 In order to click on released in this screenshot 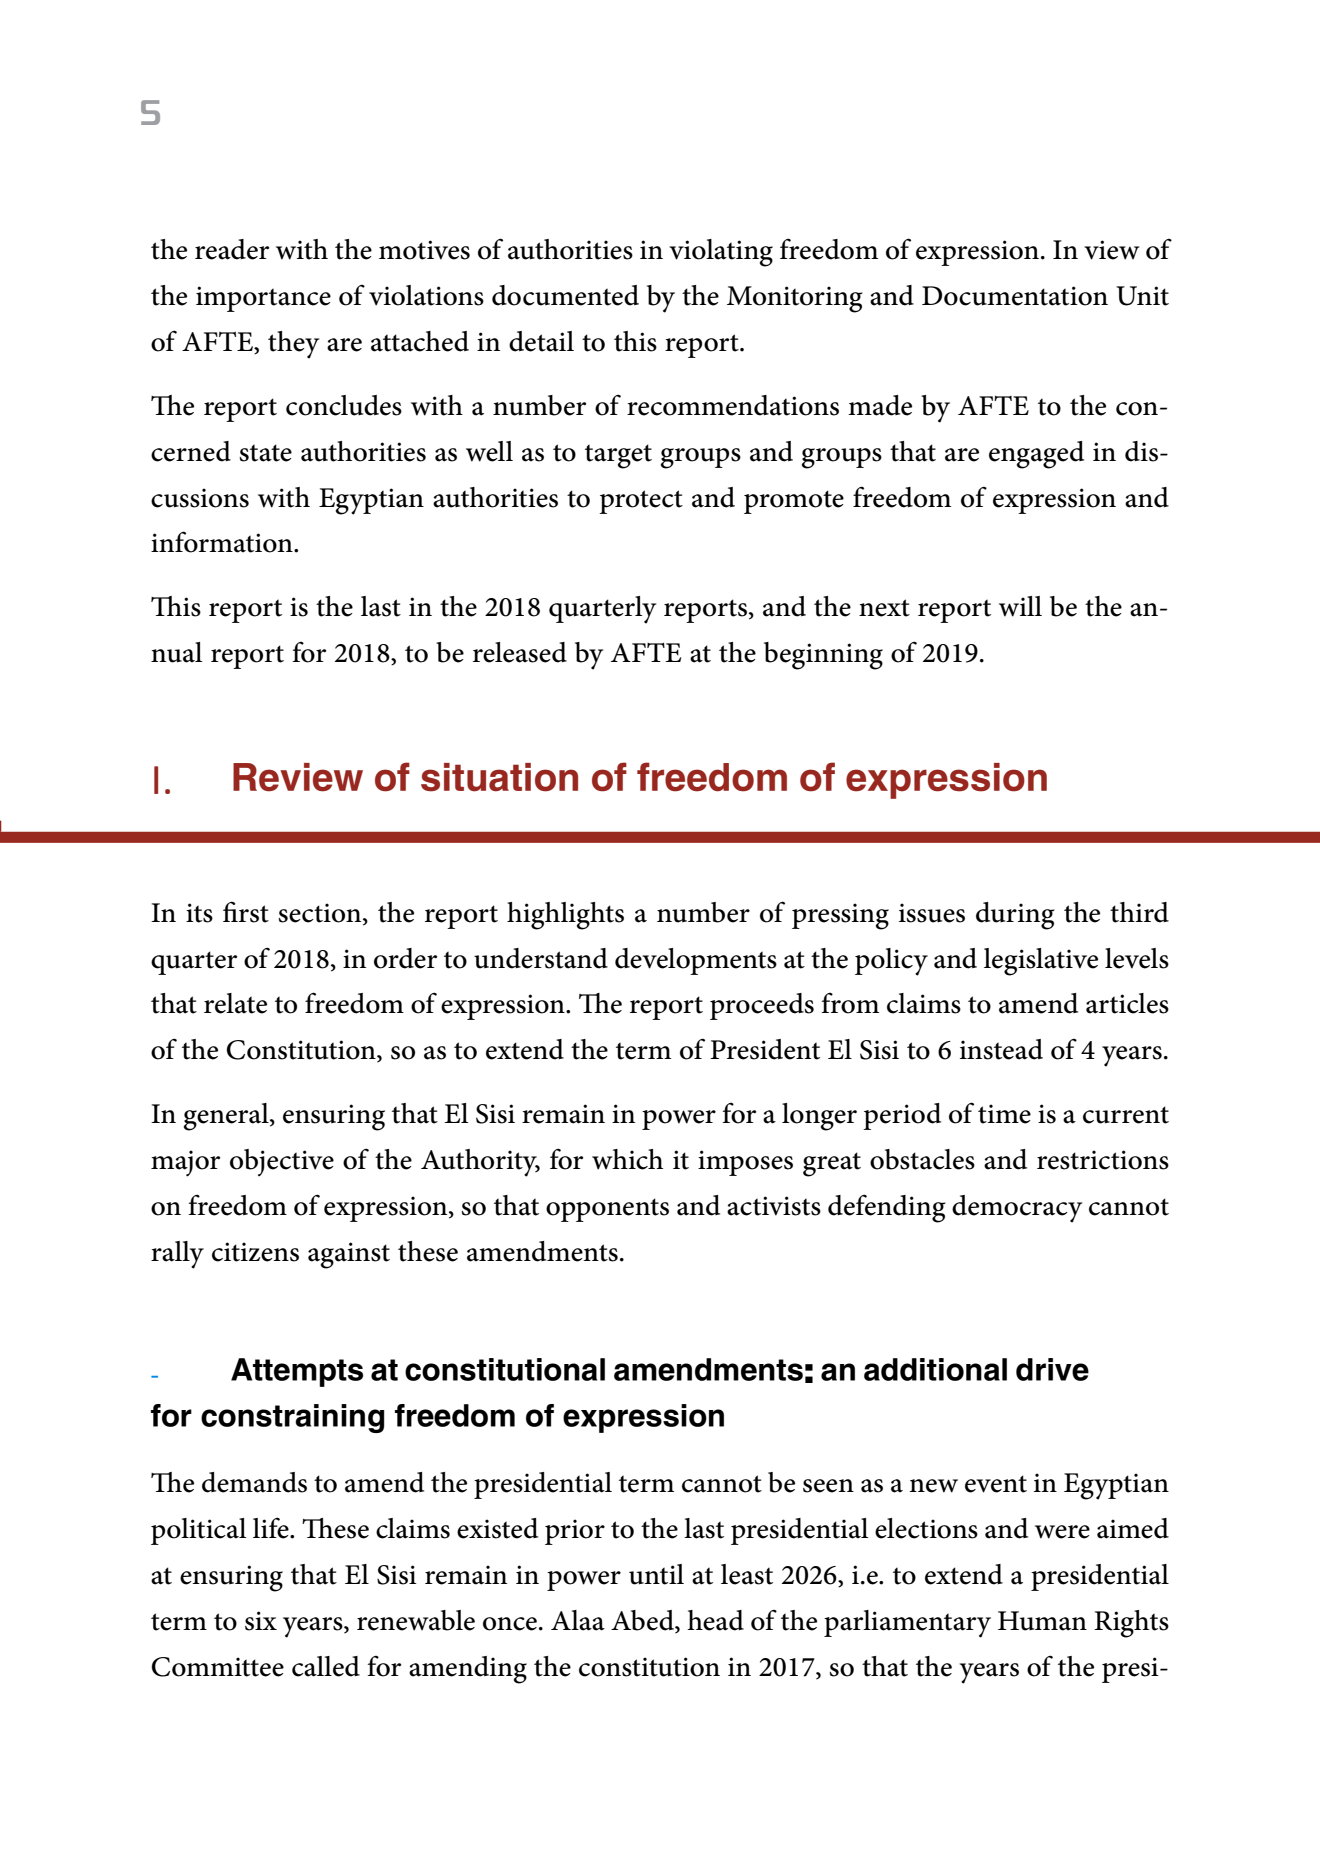, I will do `click(520, 652)`.
